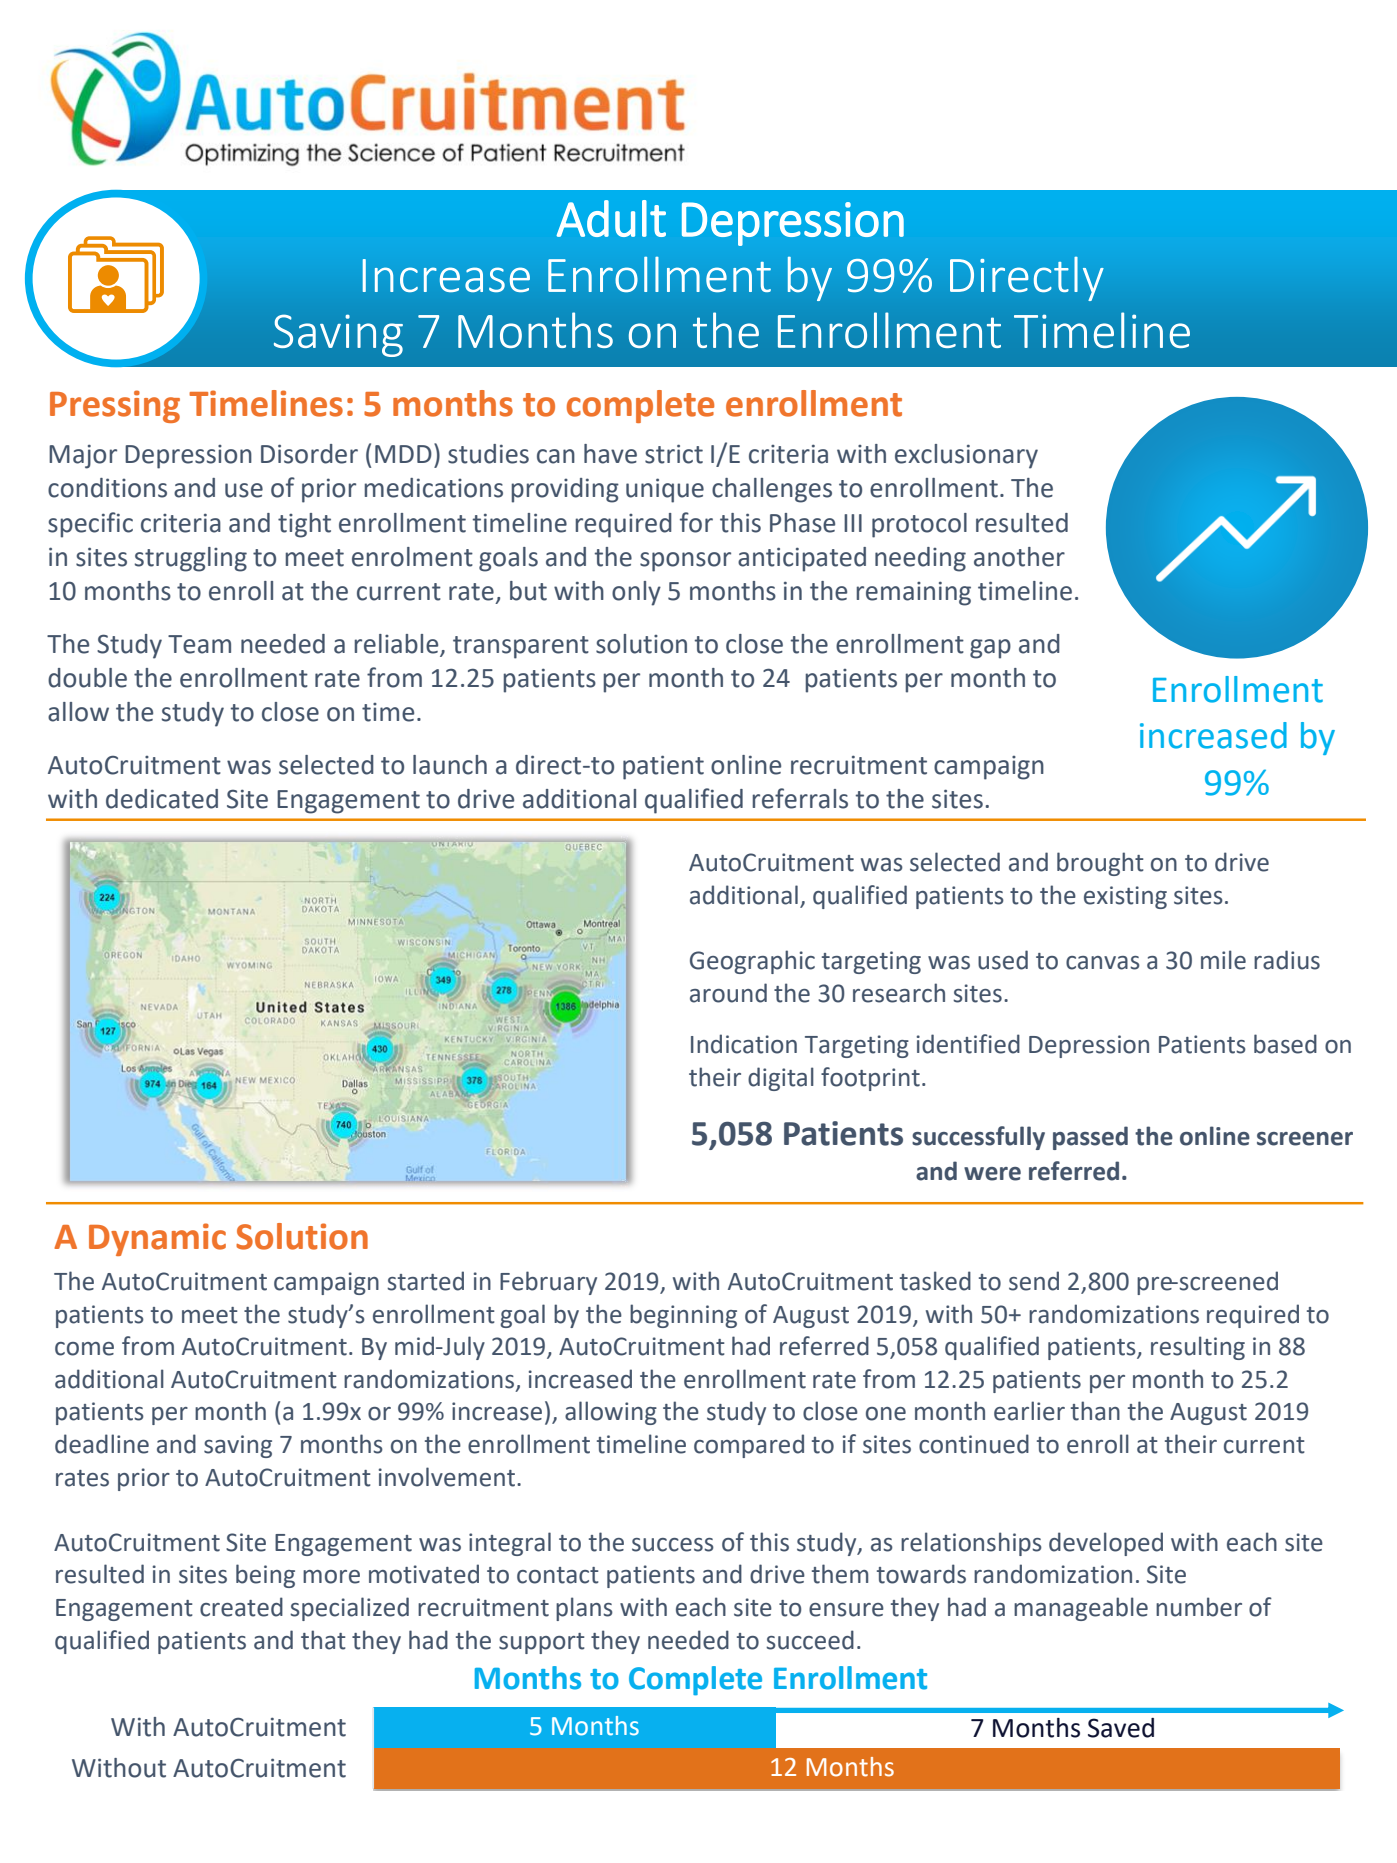  I want to click on referrals, so click(800, 798).
